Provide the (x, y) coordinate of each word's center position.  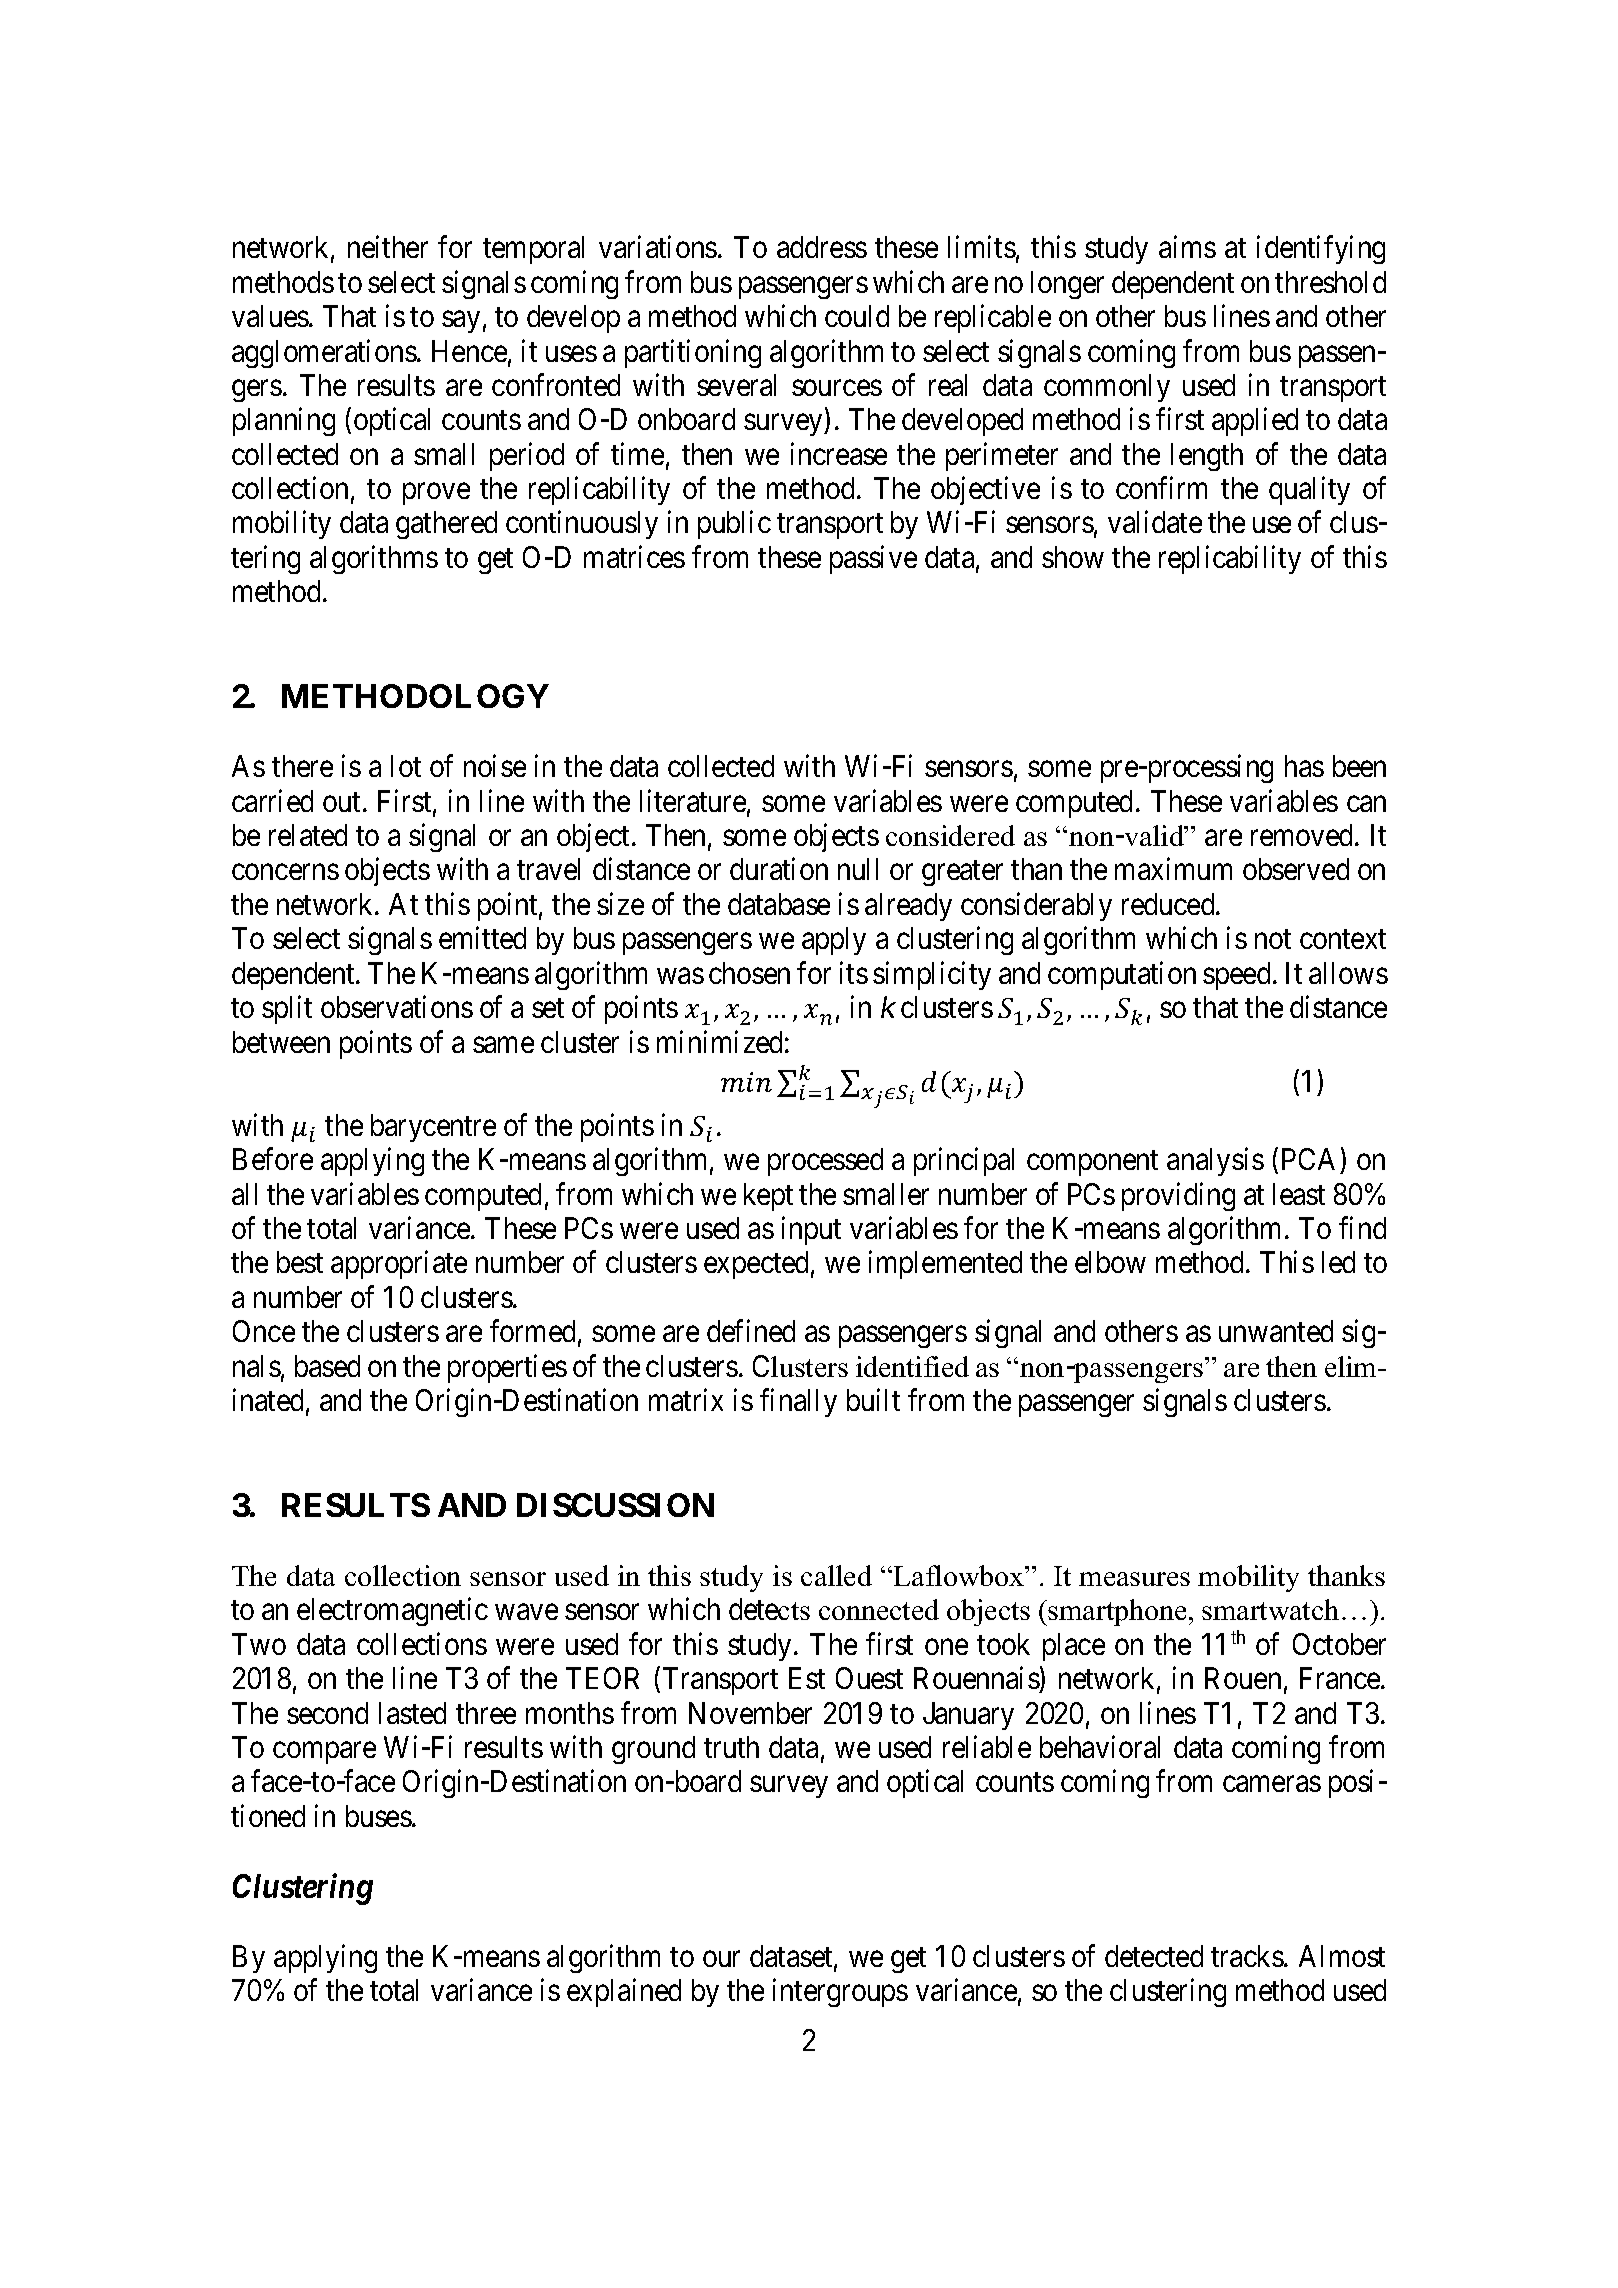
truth (731, 1747)
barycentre (433, 1128)
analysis (1215, 1162)
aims (1187, 247)
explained (624, 1993)
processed (825, 1162)
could (857, 316)
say (461, 322)
